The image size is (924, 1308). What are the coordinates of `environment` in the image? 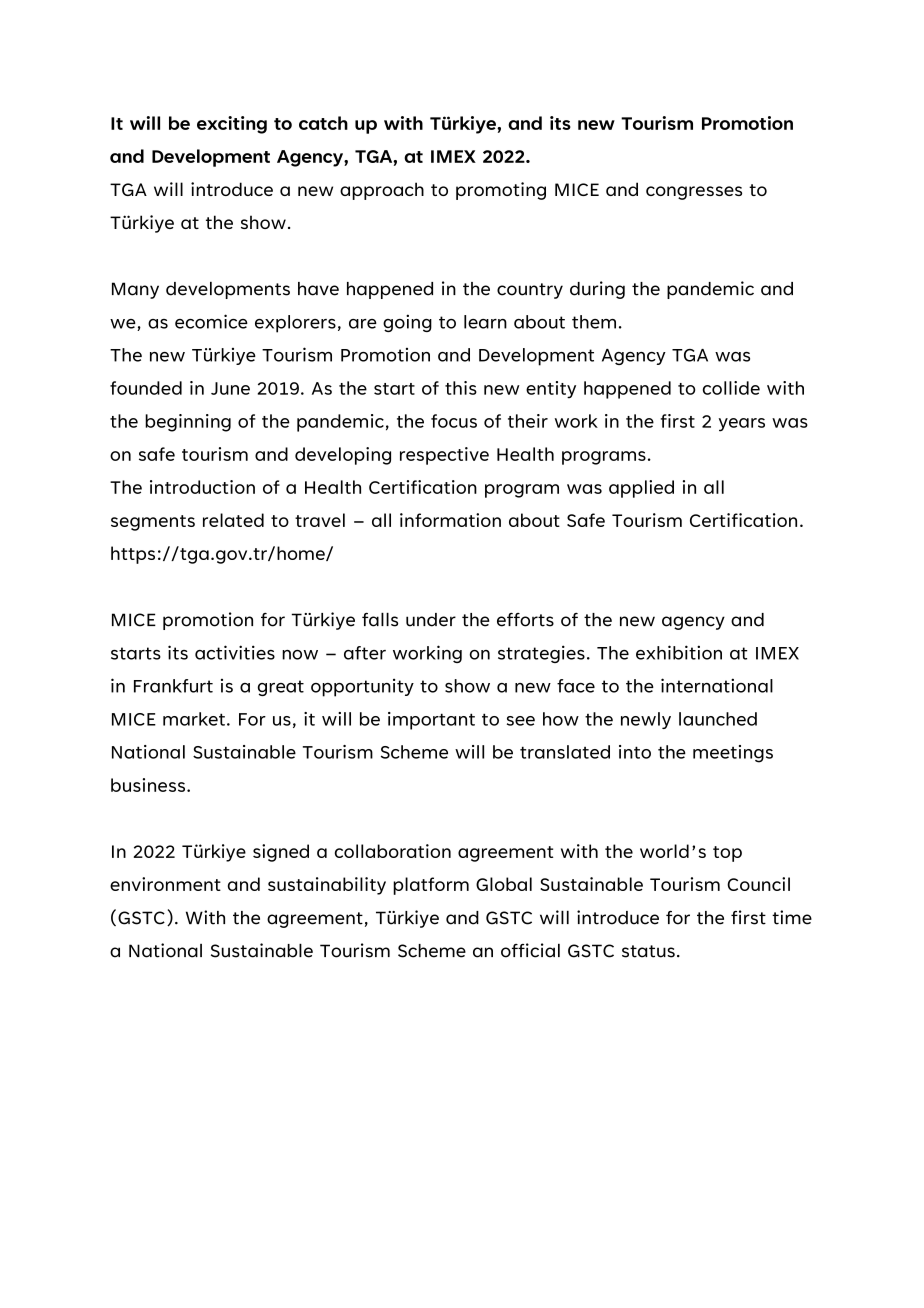 It's located at (165, 884).
